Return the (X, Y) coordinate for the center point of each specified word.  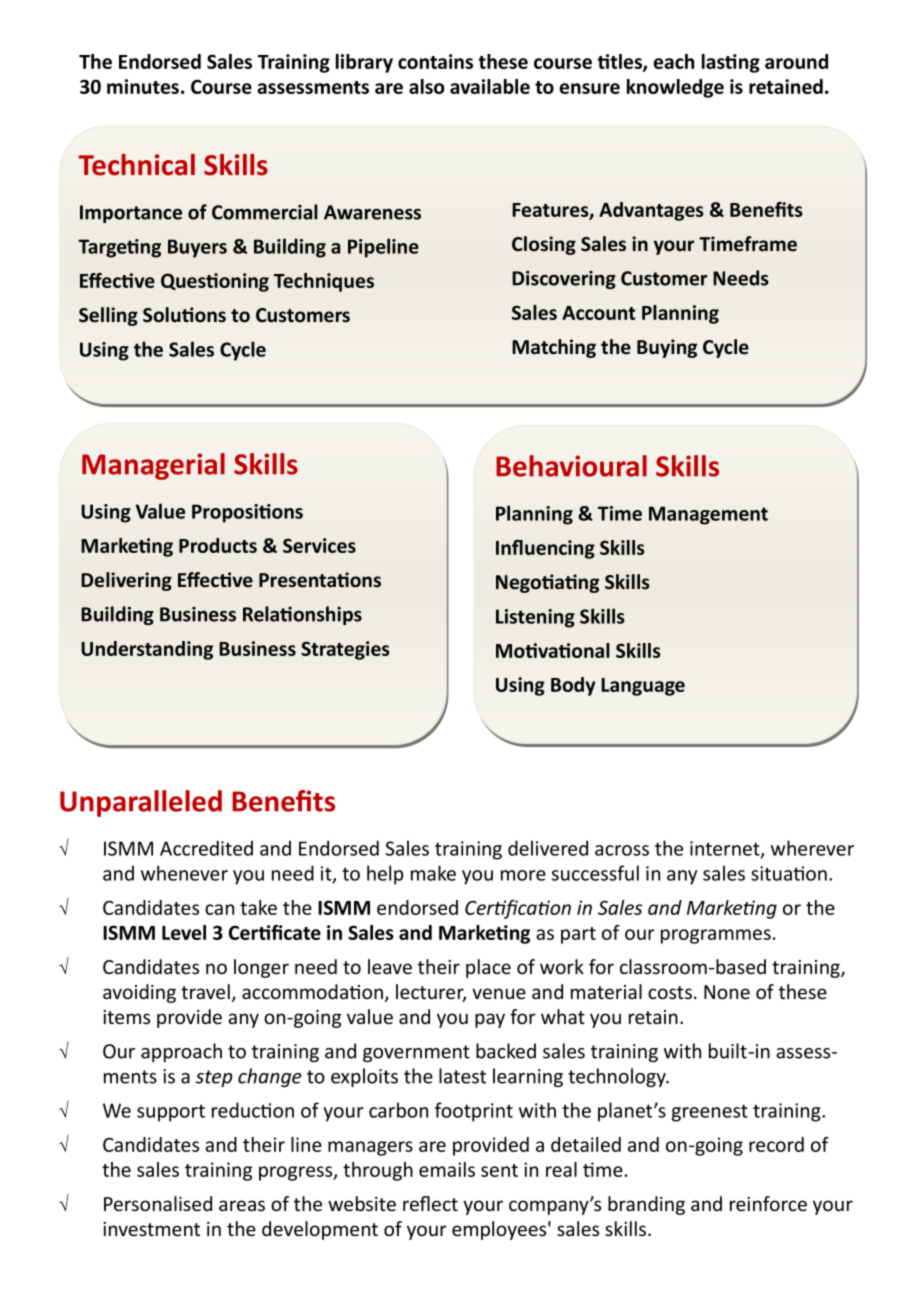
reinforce (768, 1204)
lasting (731, 63)
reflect (430, 1203)
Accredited (206, 848)
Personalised (158, 1204)
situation (789, 873)
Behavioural (571, 466)
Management (708, 515)
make (433, 873)
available (490, 86)
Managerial (153, 466)
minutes (143, 86)
